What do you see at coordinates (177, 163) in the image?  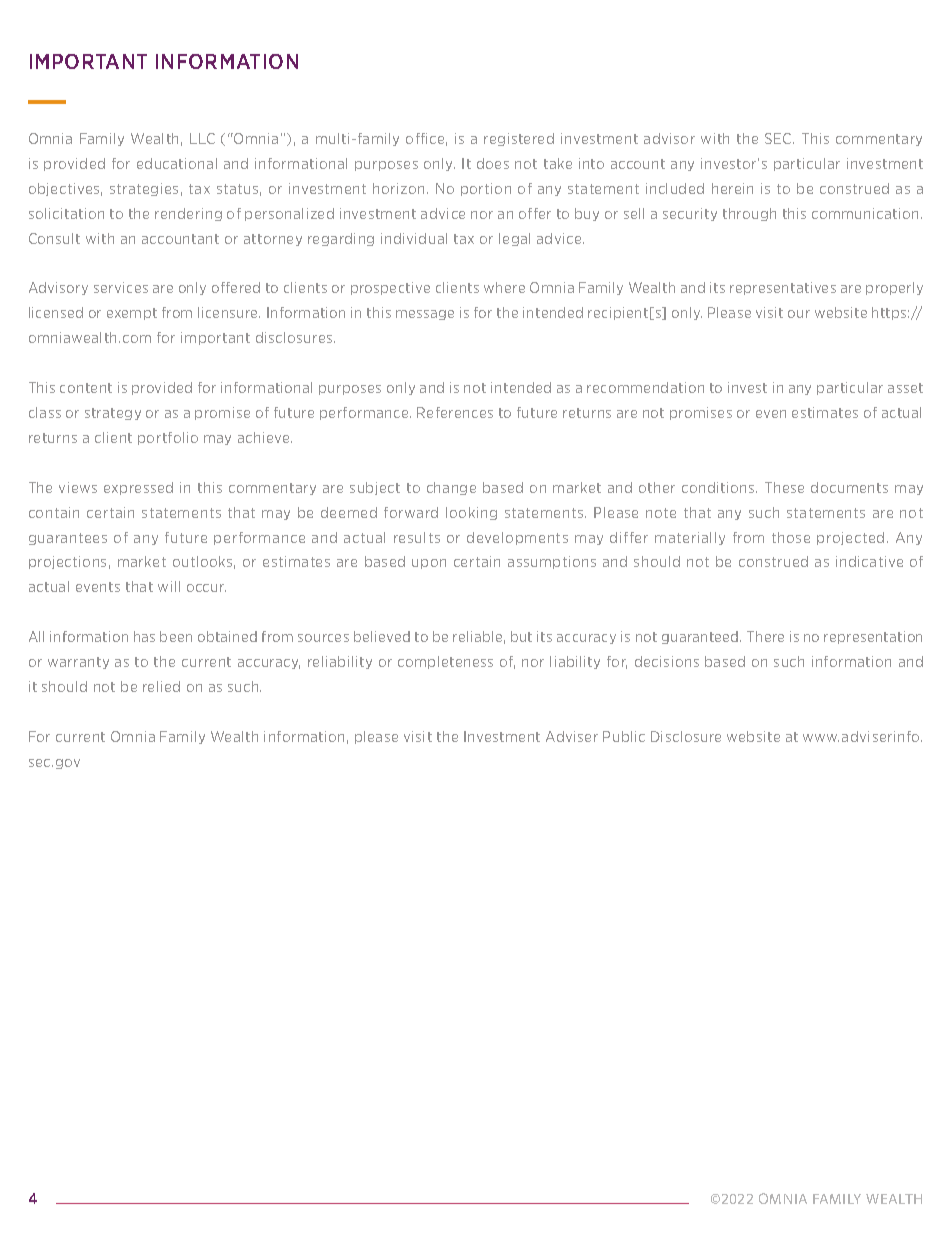 I see `educational` at bounding box center [177, 163].
